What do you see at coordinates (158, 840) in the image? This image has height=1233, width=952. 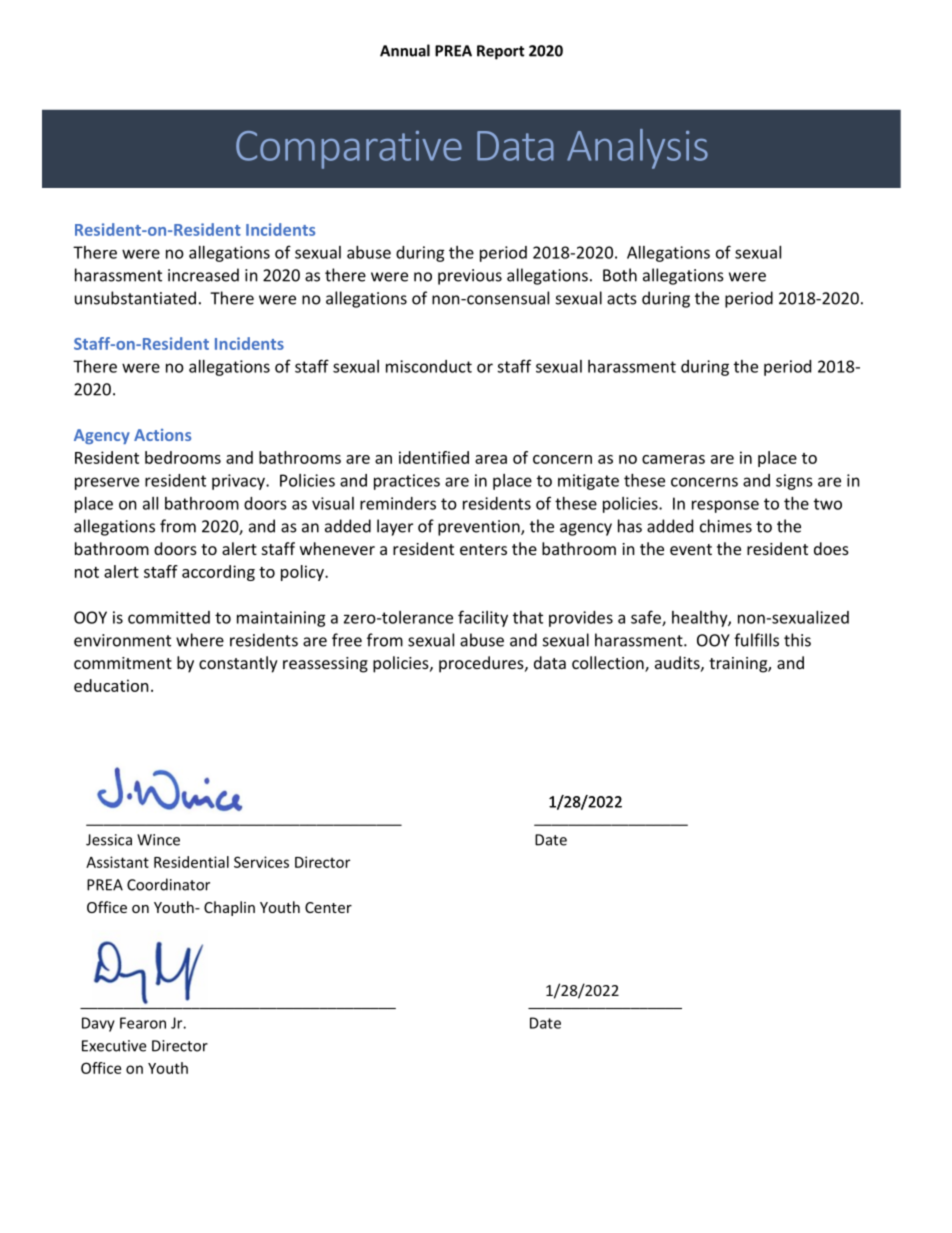 I see `Wince` at bounding box center [158, 840].
